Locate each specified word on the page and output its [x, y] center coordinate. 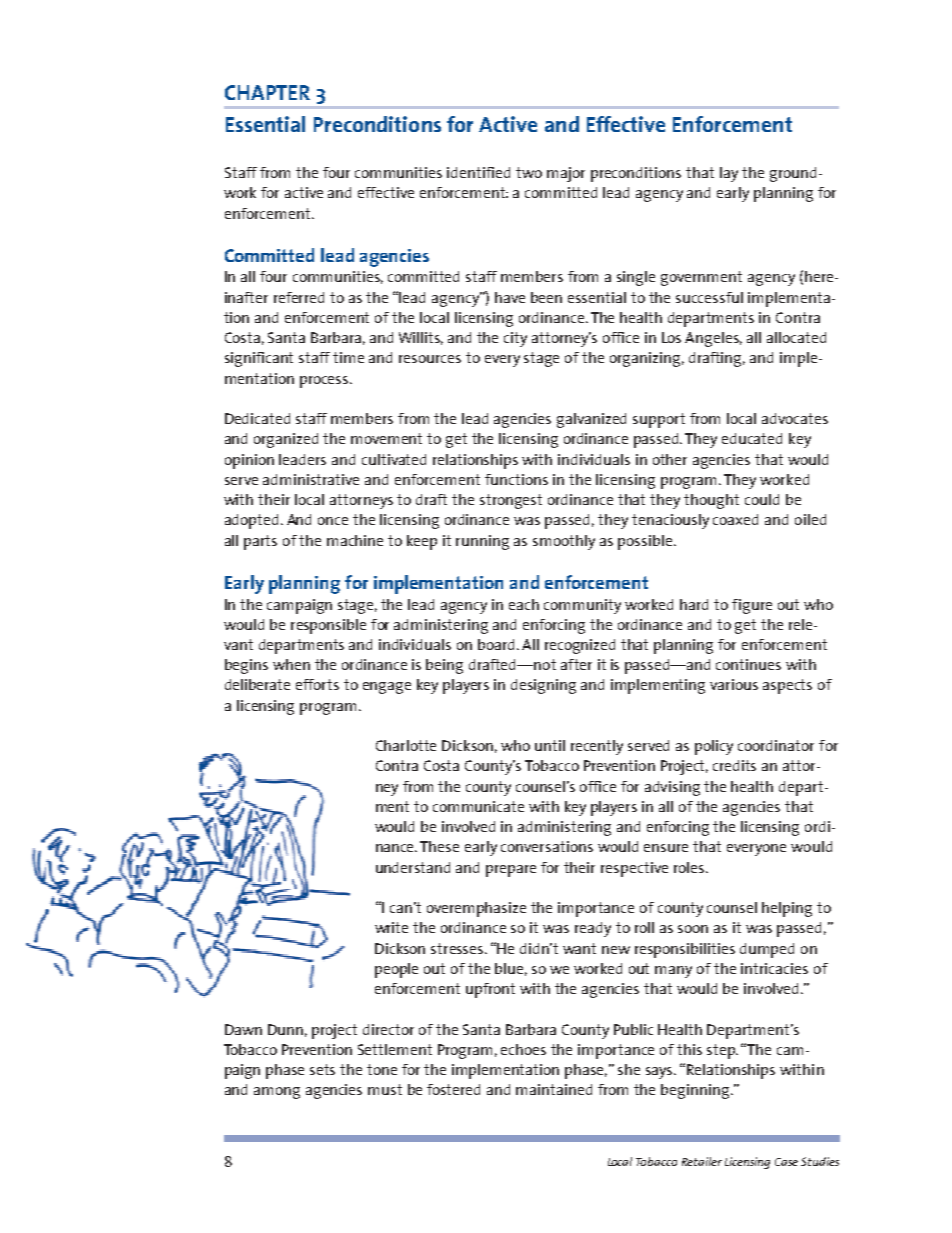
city [515, 339]
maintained [554, 1089]
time [348, 357]
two [529, 172]
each [524, 604]
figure [752, 606]
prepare [511, 871]
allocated [796, 337]
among [277, 1093]
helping [787, 909]
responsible [328, 626]
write [391, 927]
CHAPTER [267, 92]
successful [709, 297]
